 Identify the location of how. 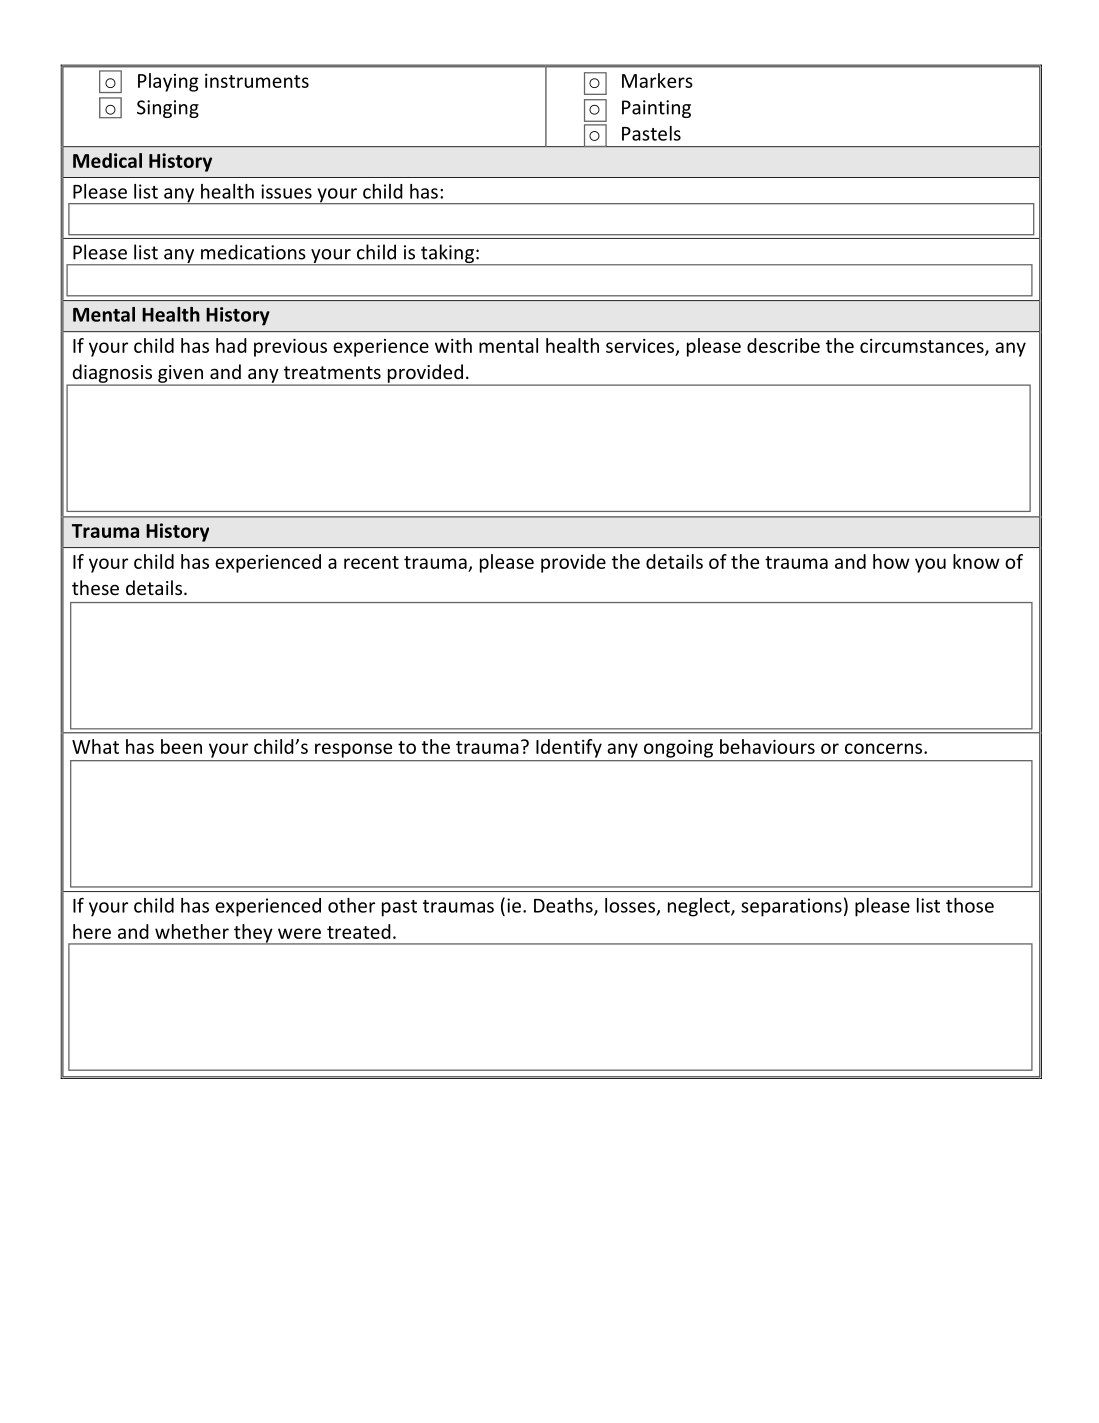
(891, 561).
